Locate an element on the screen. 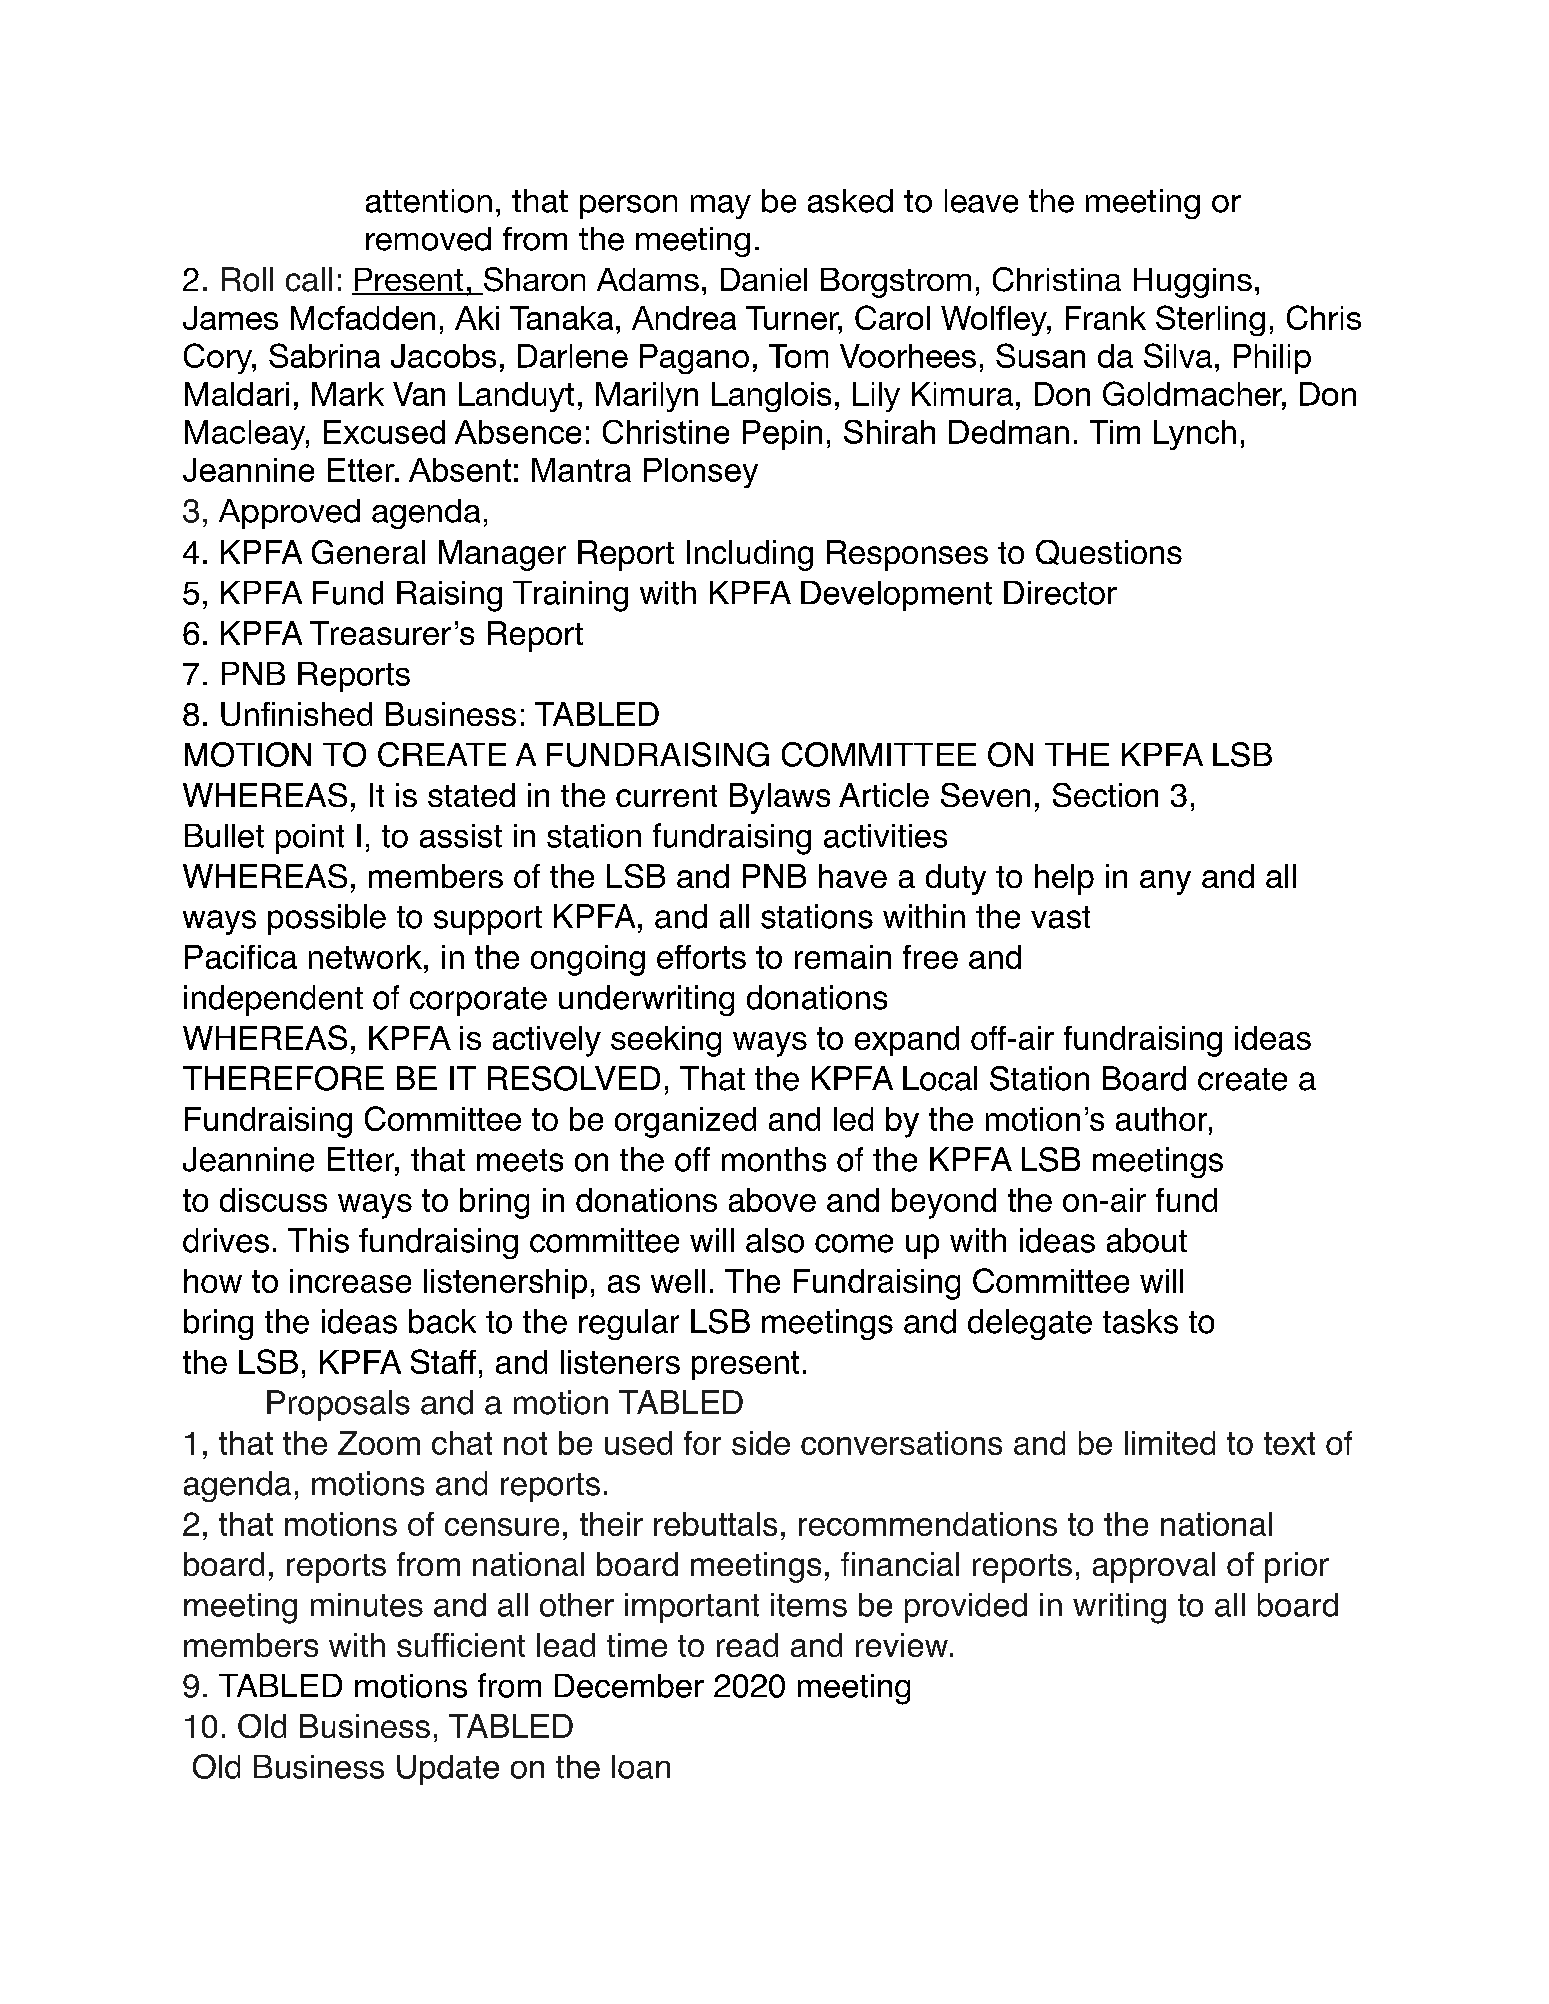 The width and height of the screenshot is (1549, 2004). Update is located at coordinates (448, 1770).
